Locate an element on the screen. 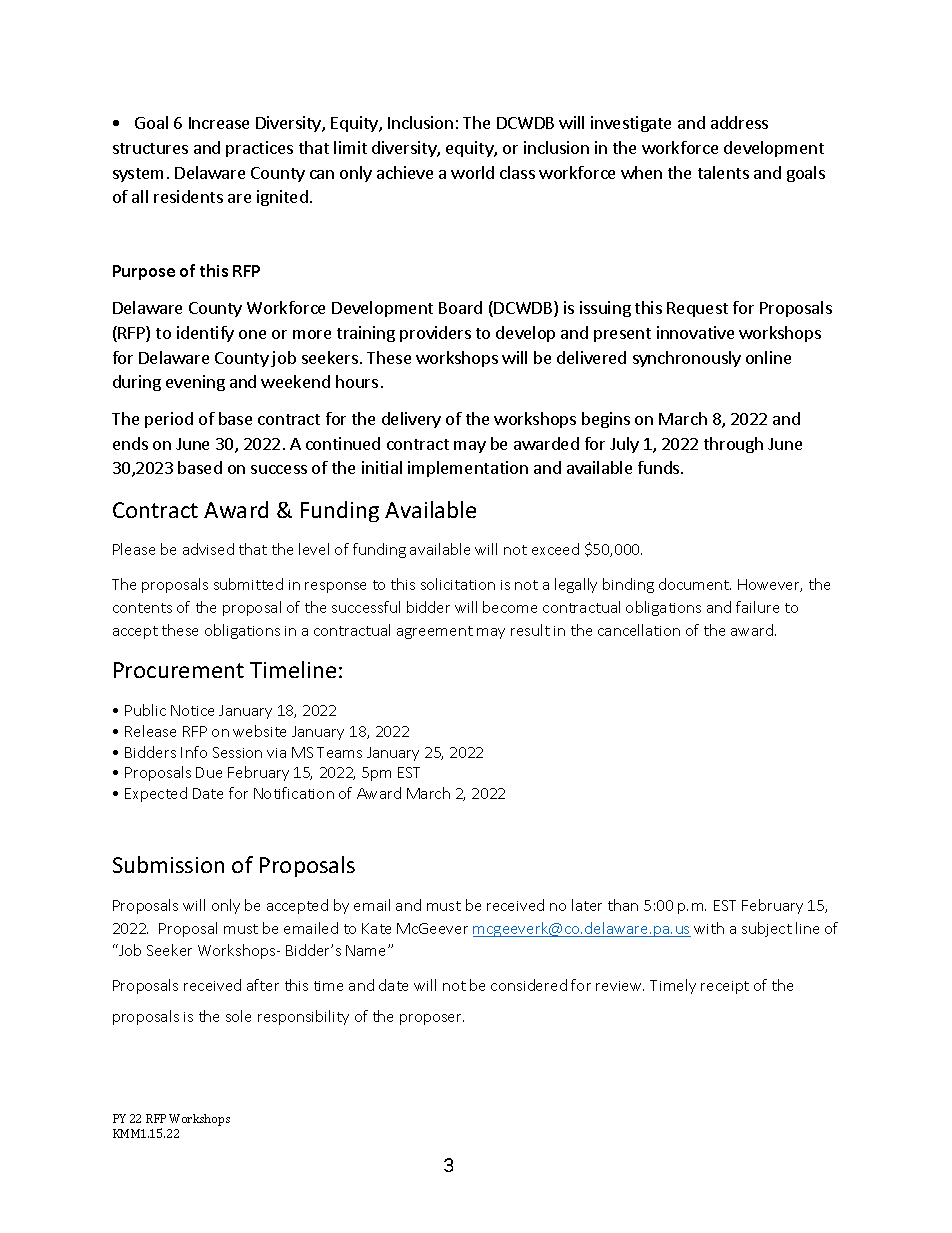  world is located at coordinates (472, 172).
